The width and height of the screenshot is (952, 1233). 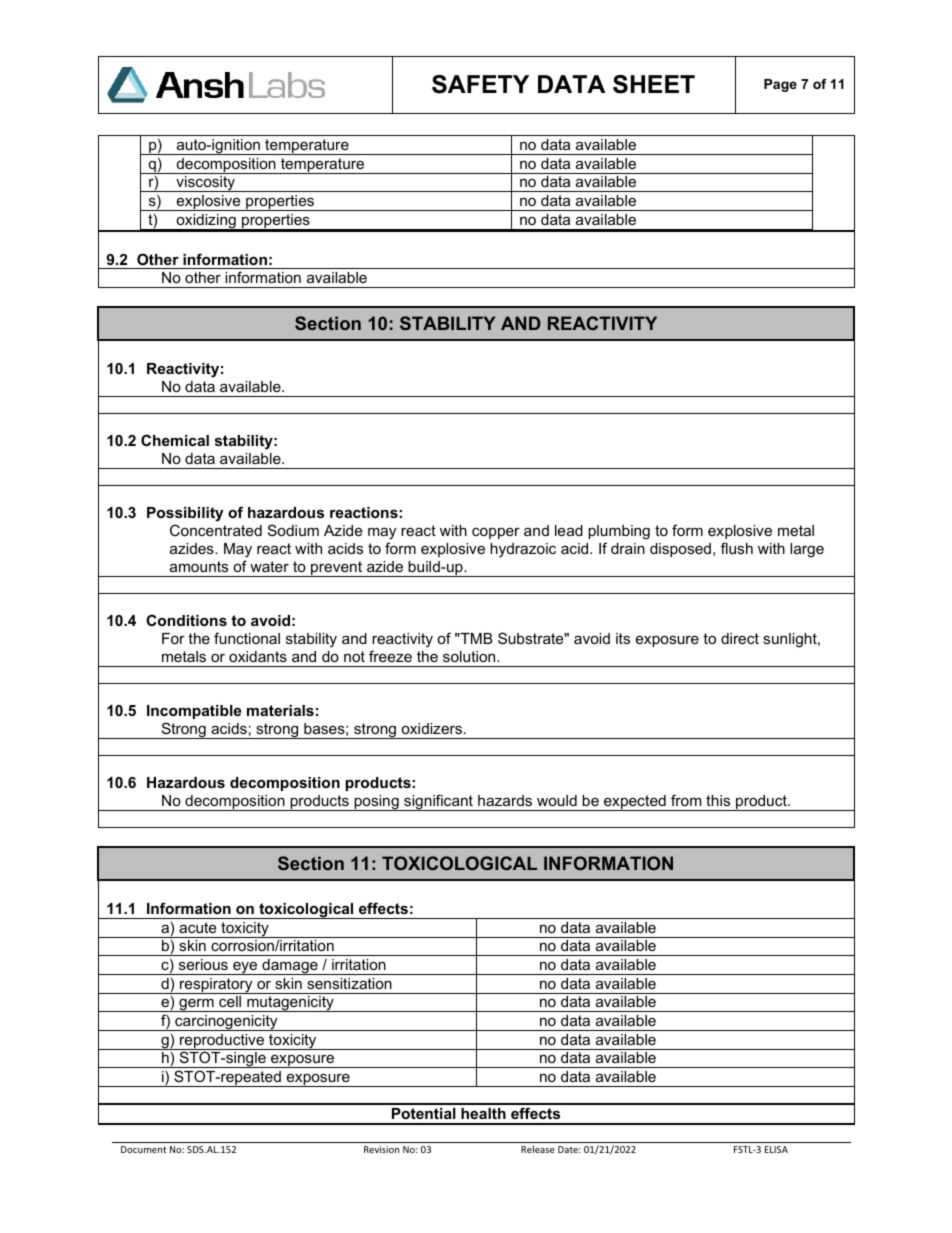 I want to click on Release, so click(x=538, y=1149).
